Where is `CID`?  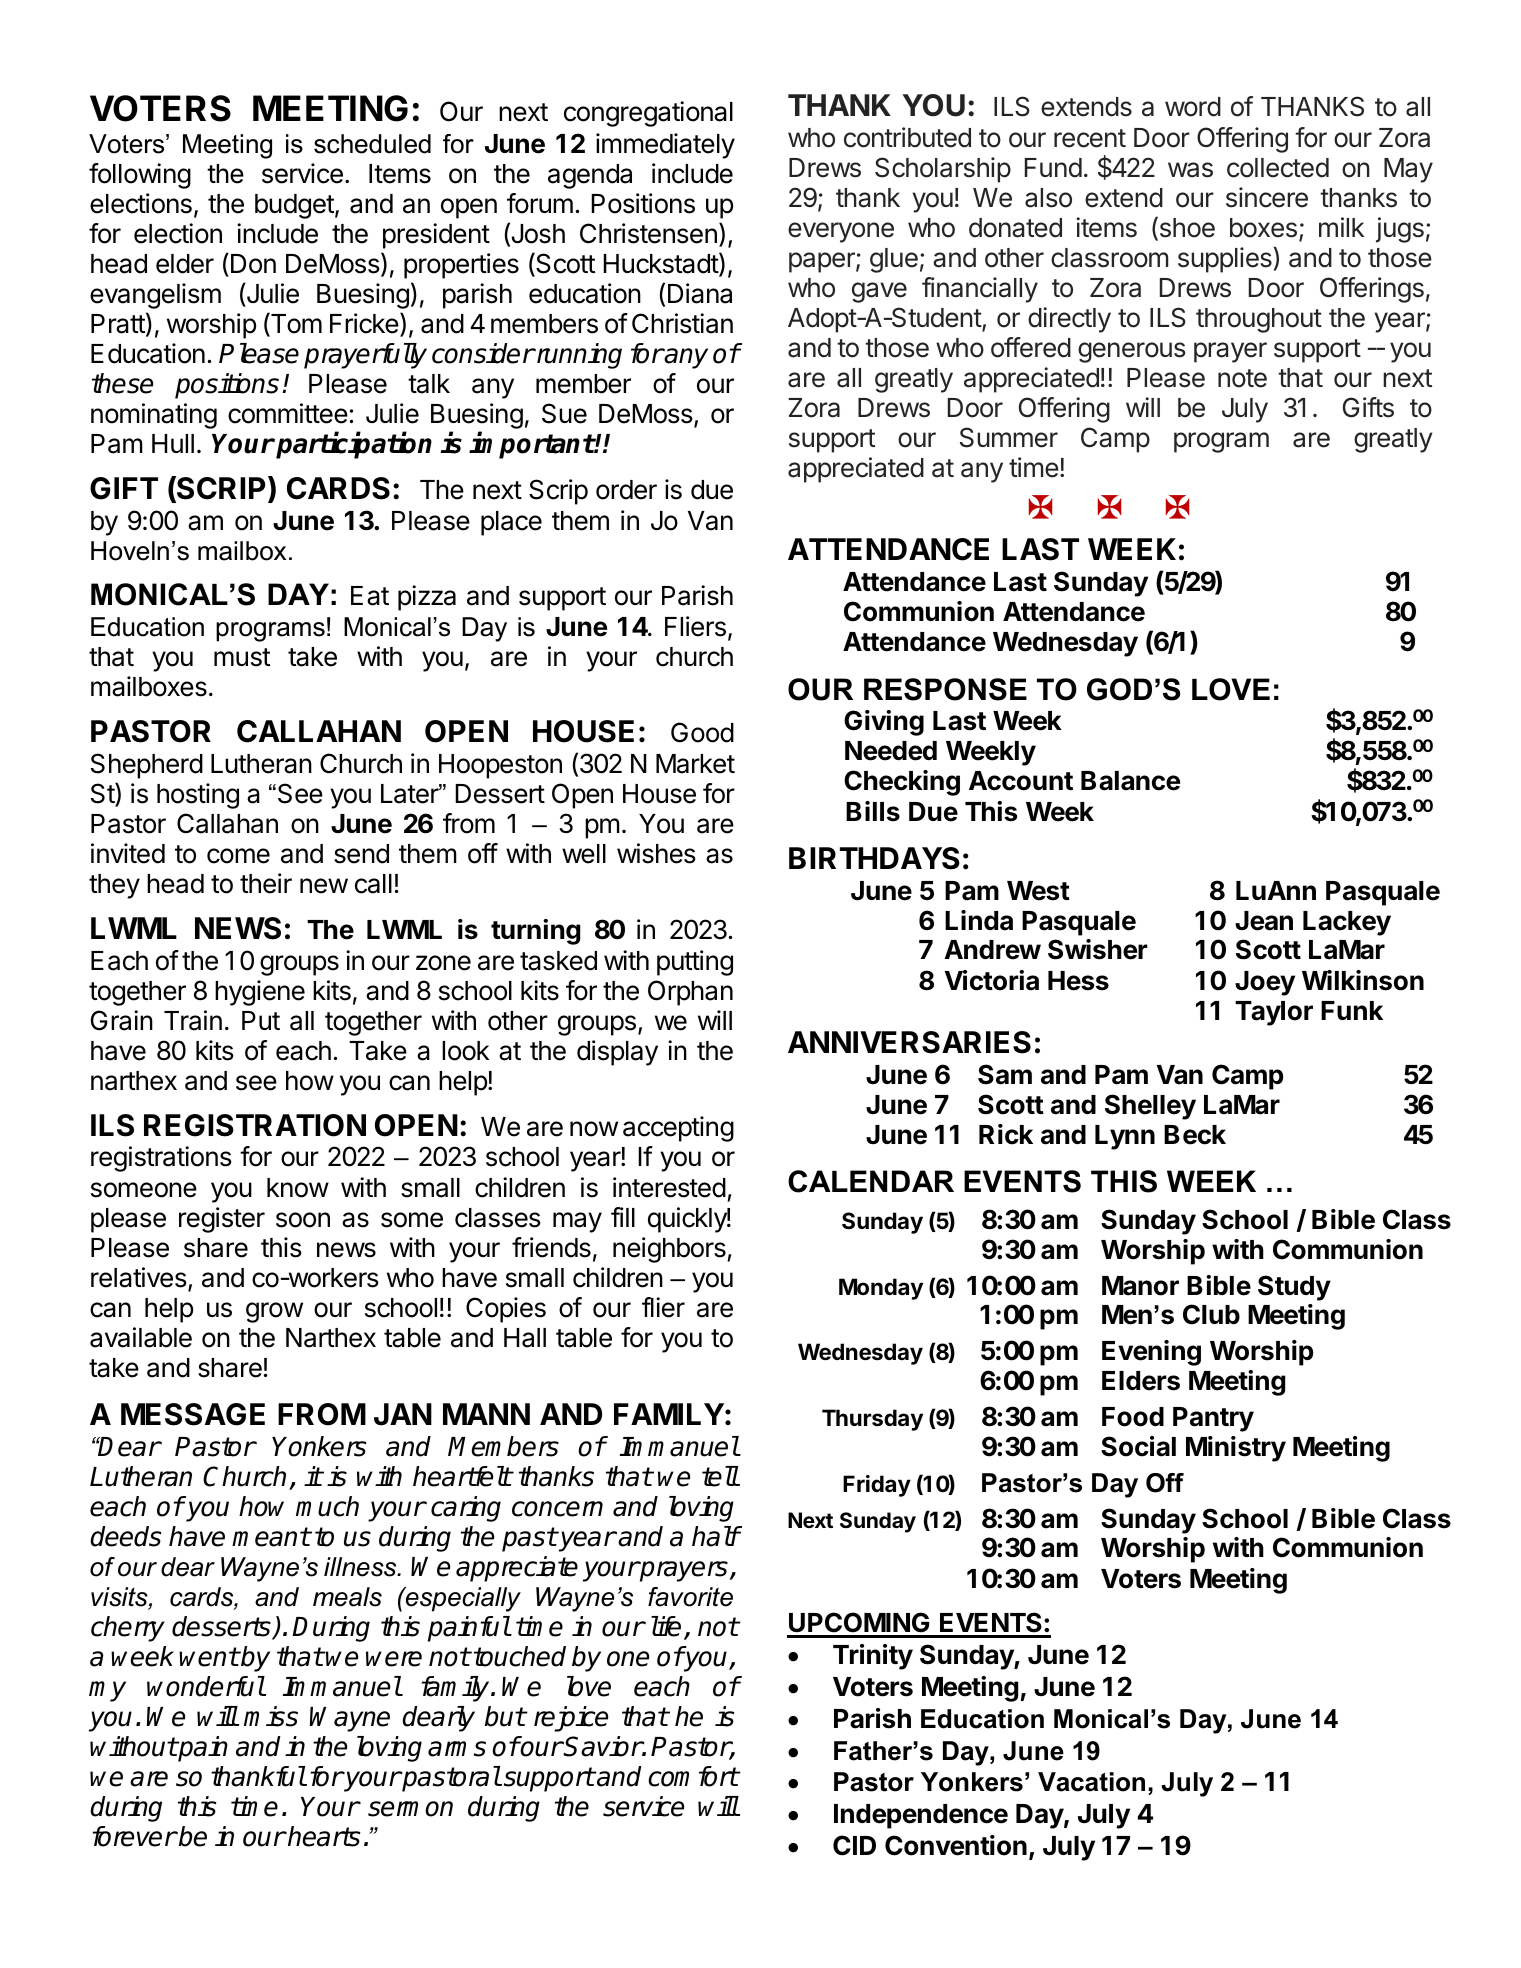
CID is located at coordinates (854, 1845).
